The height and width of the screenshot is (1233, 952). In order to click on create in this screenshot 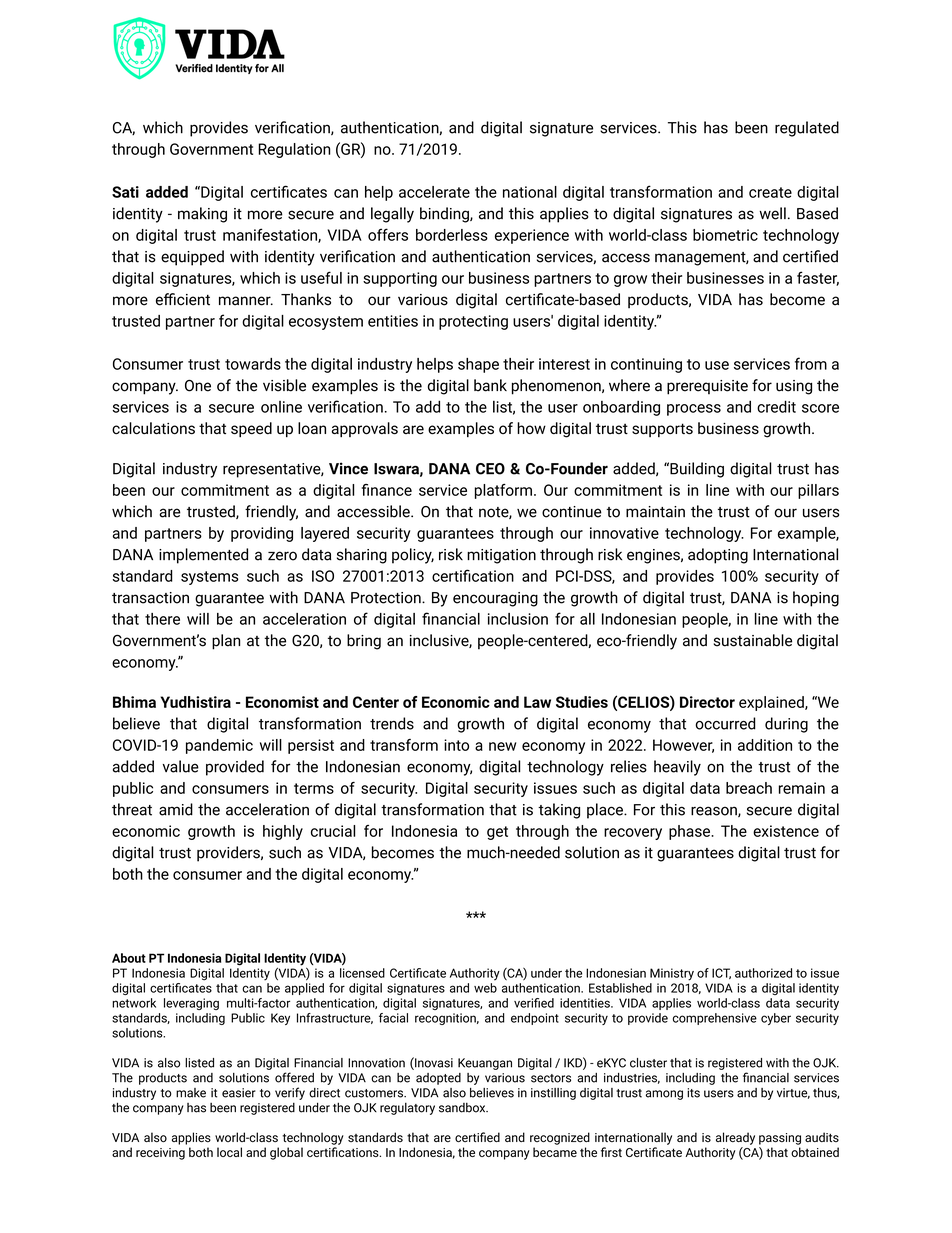, I will do `click(770, 192)`.
